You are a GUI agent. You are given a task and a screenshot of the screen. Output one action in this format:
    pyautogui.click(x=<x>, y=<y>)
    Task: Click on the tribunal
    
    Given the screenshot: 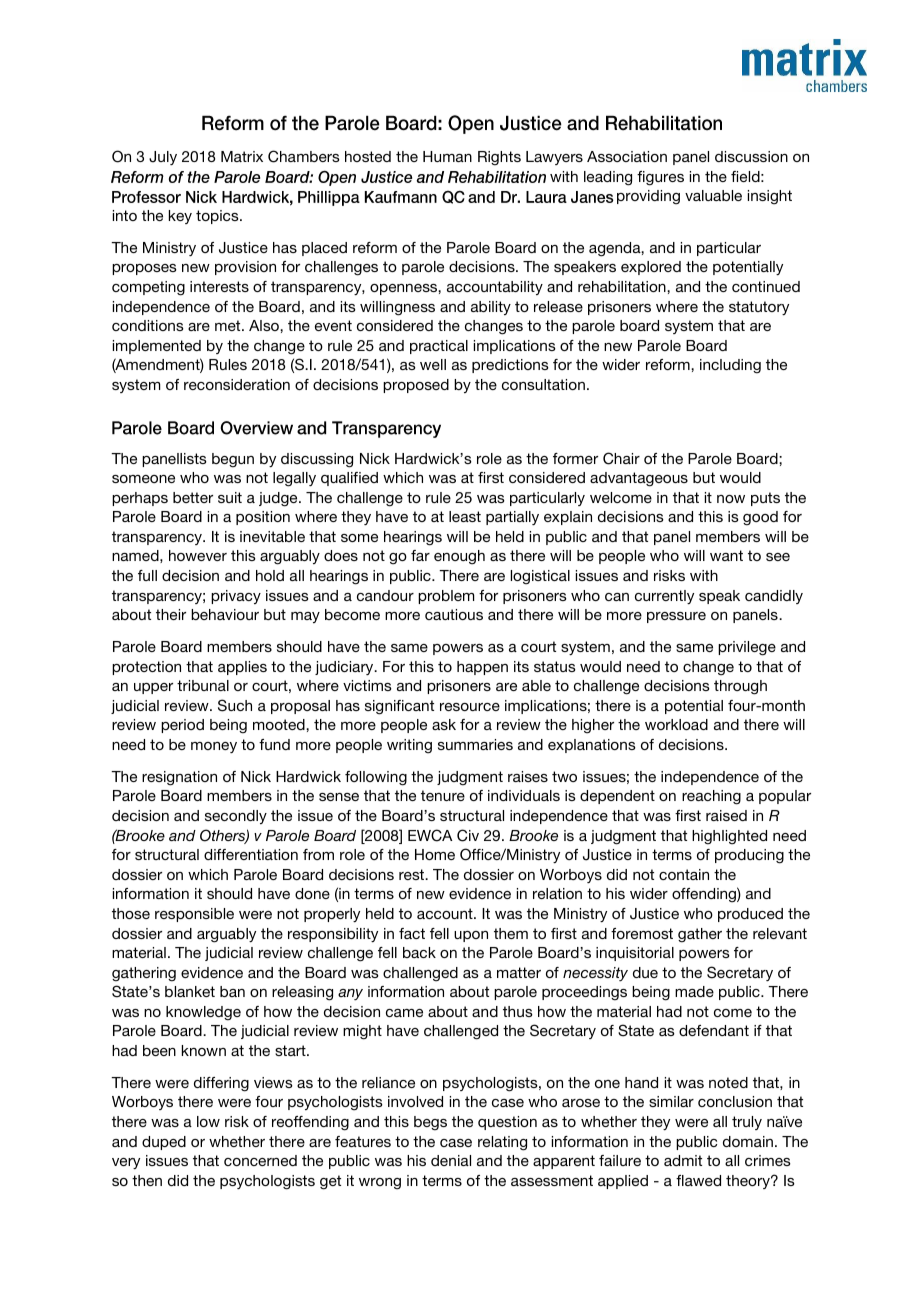 What is the action you would take?
    pyautogui.click(x=203, y=685)
